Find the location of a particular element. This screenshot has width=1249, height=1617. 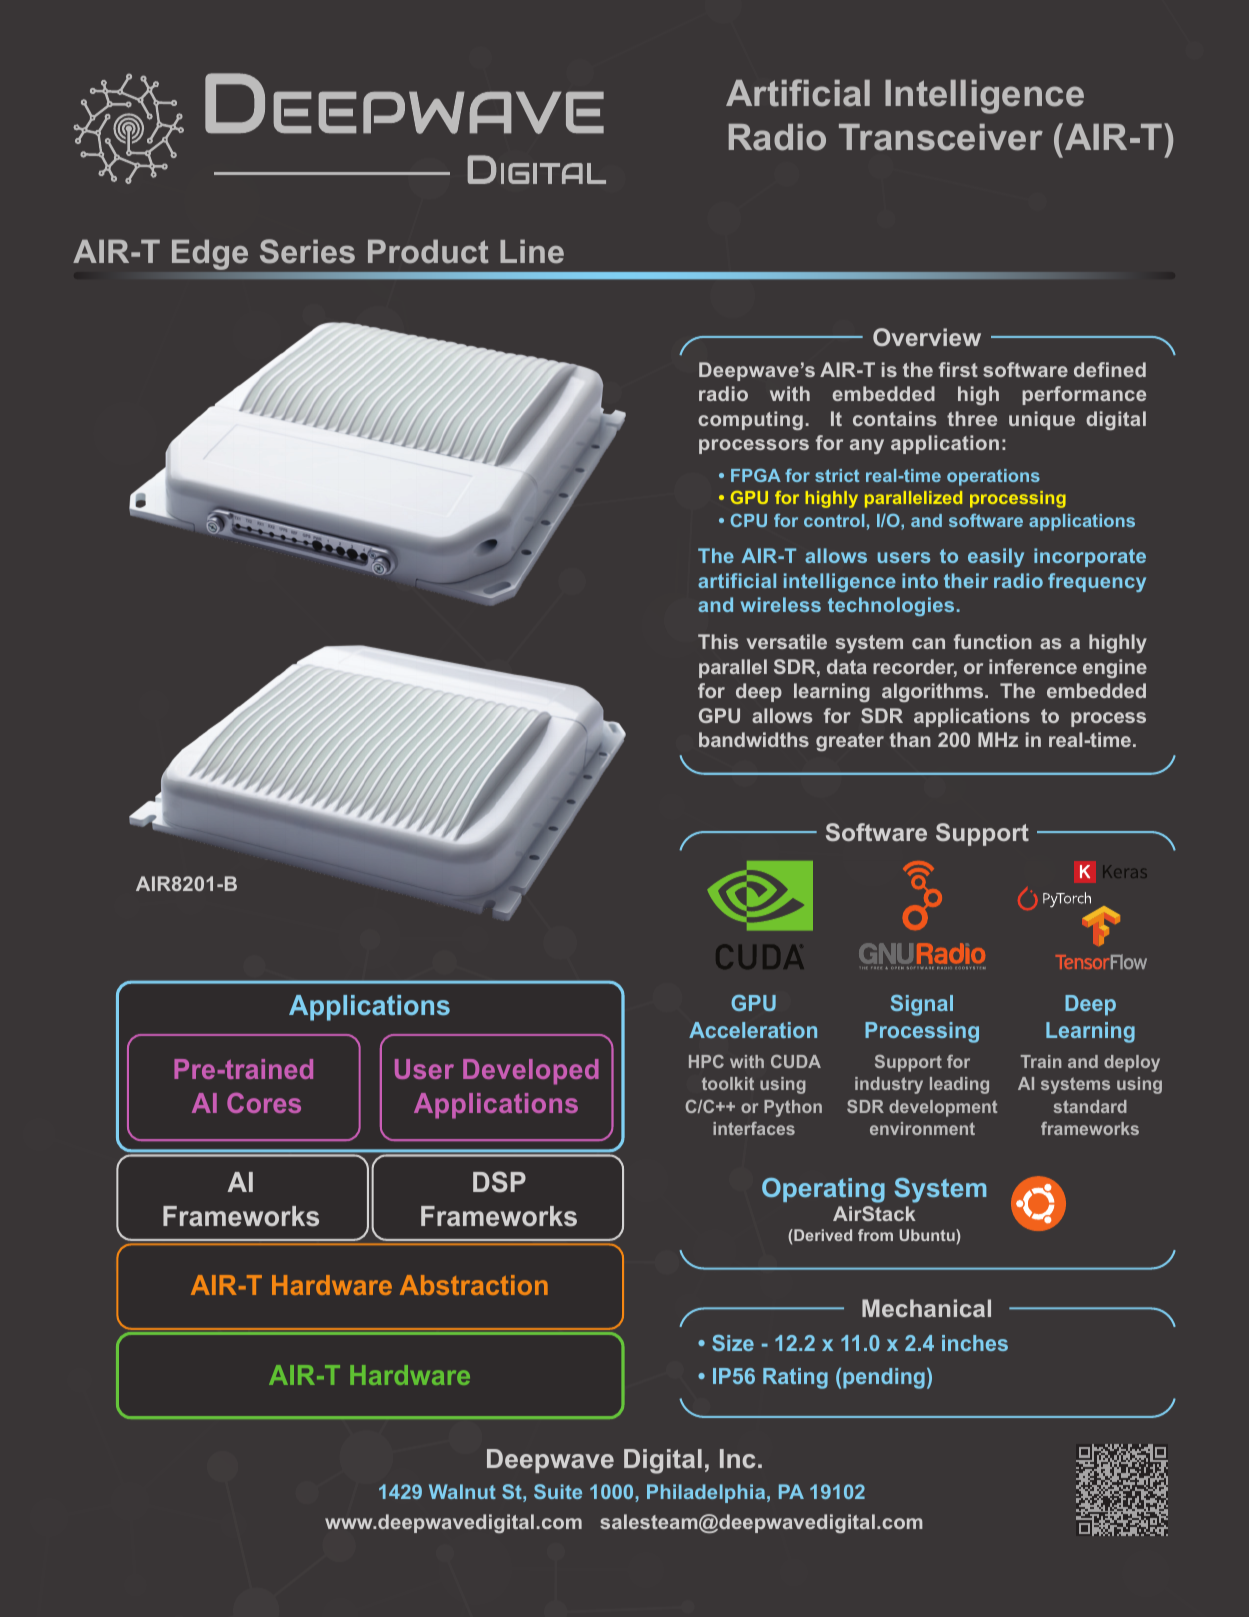

Size is located at coordinates (733, 1343).
